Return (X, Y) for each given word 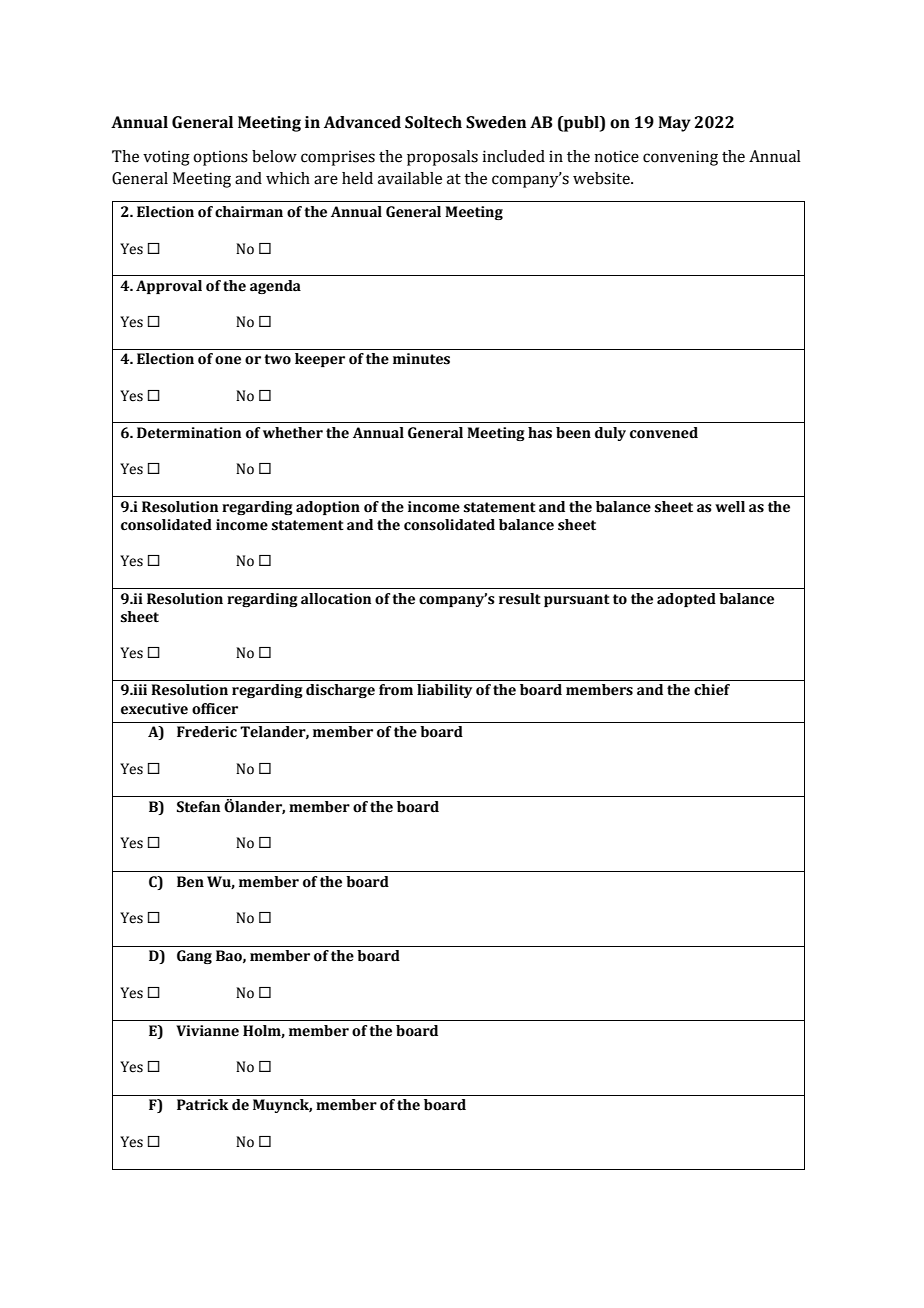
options (220, 158)
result (520, 599)
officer (215, 709)
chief (712, 690)
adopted (686, 600)
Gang (194, 957)
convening (680, 158)
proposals (442, 158)
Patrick (203, 1105)
